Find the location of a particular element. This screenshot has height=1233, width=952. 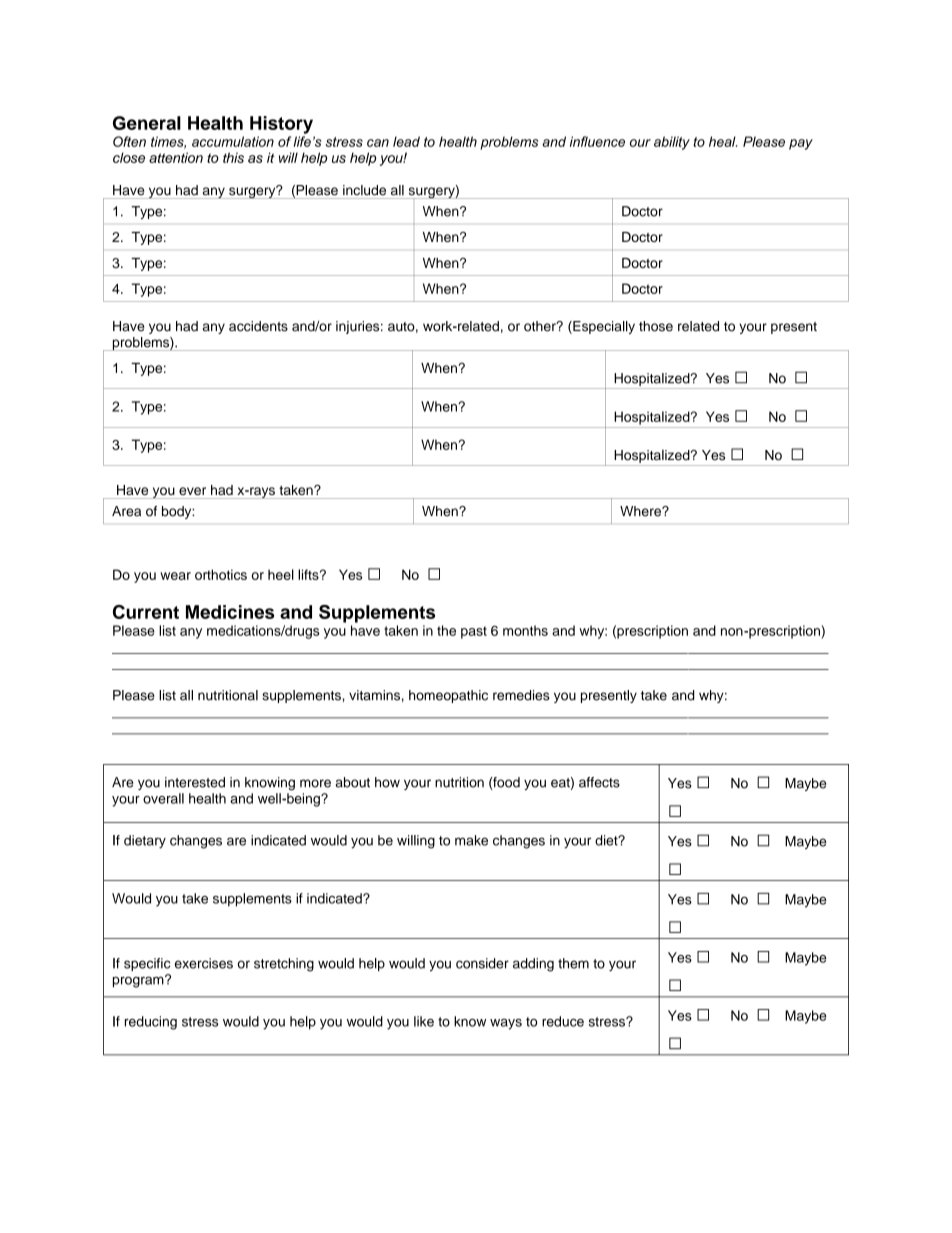

interested is located at coordinates (195, 782).
